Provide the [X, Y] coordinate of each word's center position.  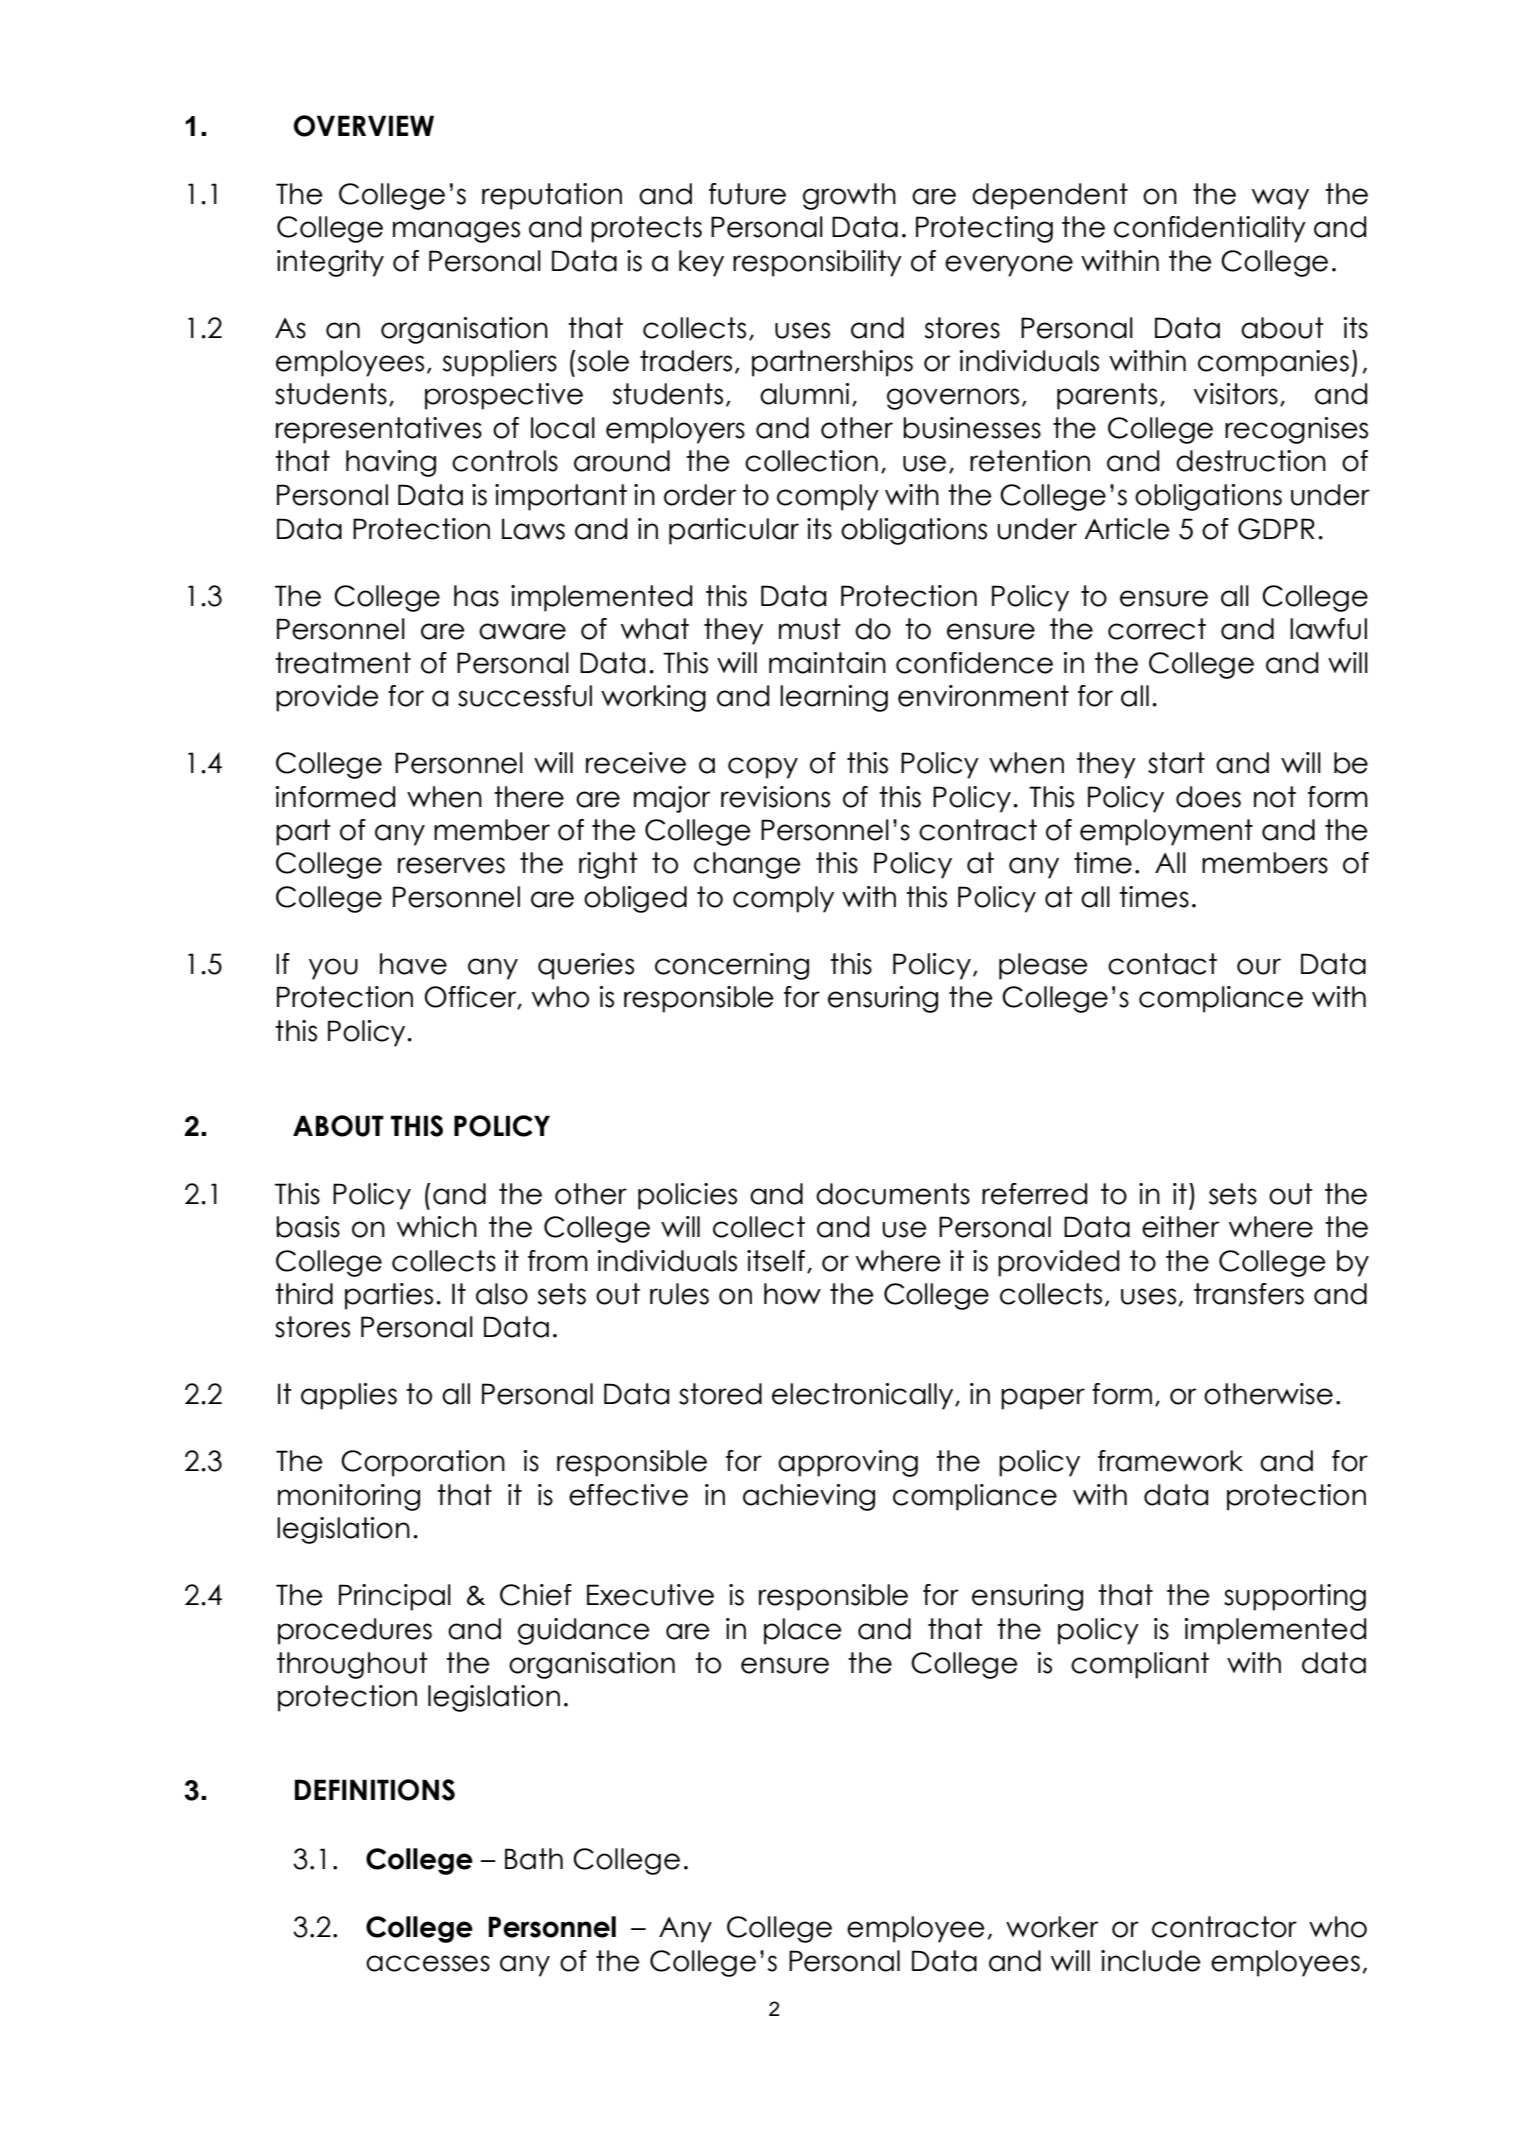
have [413, 964]
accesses [428, 1963]
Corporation [423, 1463]
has [476, 596]
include [1151, 1961]
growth [849, 196]
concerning [732, 966]
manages [456, 232]
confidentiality [1210, 229]
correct [1157, 629]
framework [1170, 1461]
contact [1162, 964]
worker [1052, 1927]
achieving [809, 1497]
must [810, 629]
